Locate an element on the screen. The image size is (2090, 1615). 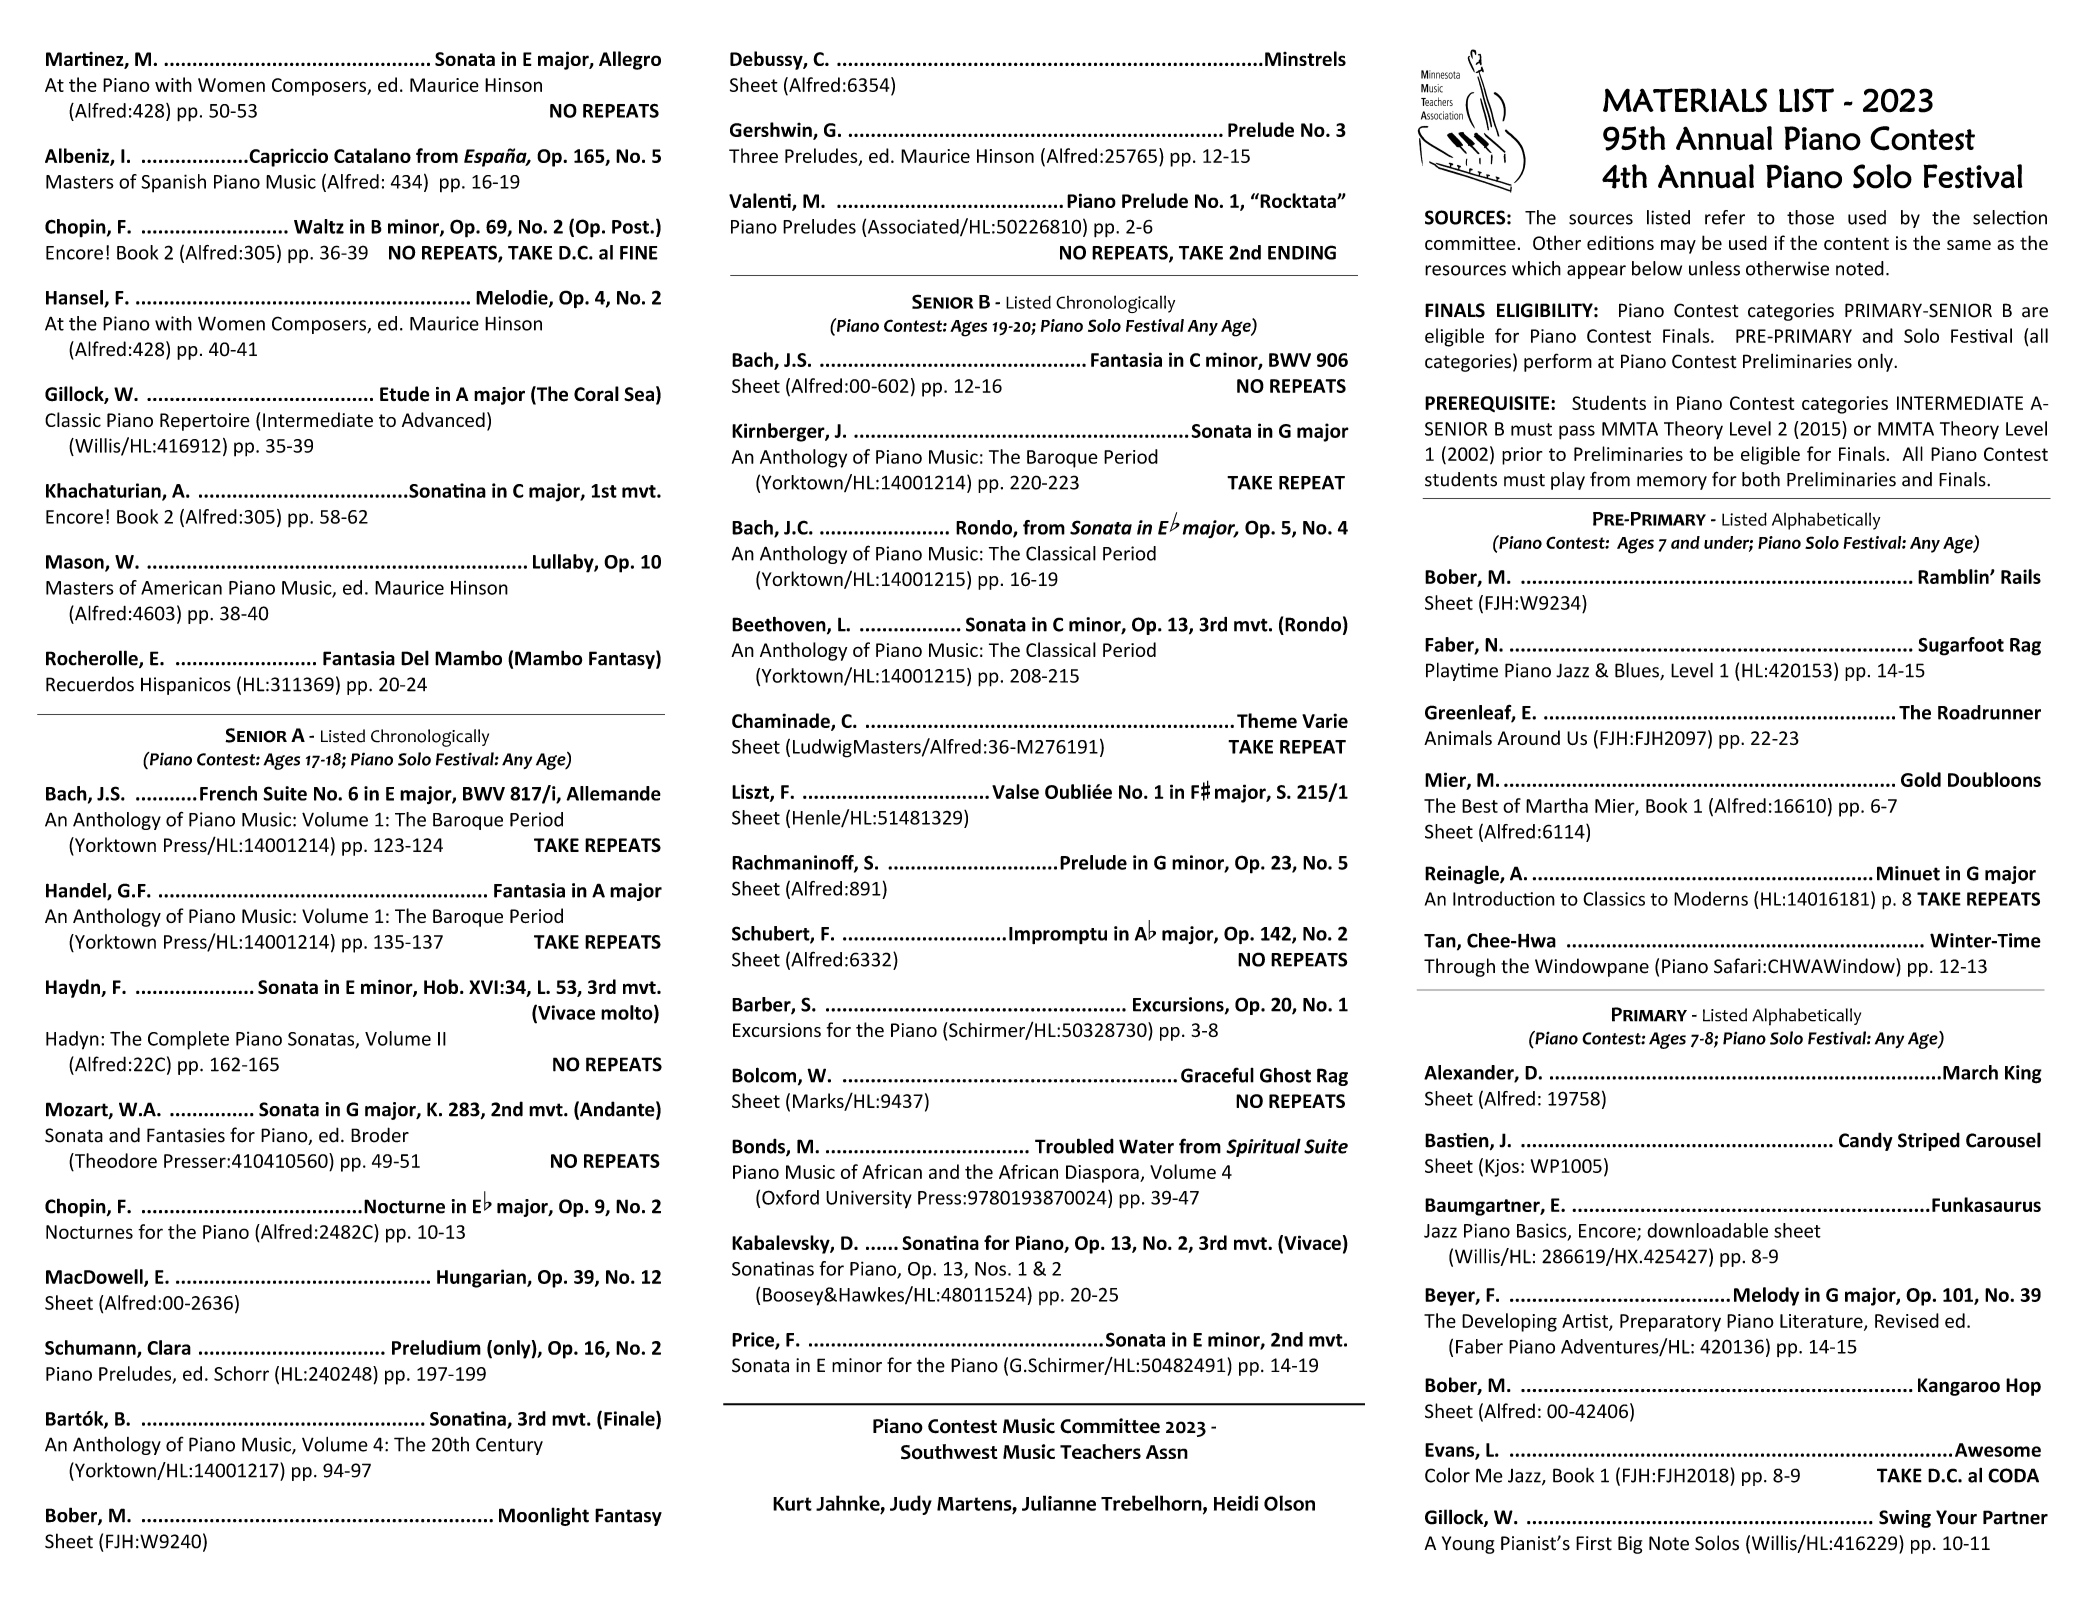
Beethoven is located at coordinates (780, 625).
